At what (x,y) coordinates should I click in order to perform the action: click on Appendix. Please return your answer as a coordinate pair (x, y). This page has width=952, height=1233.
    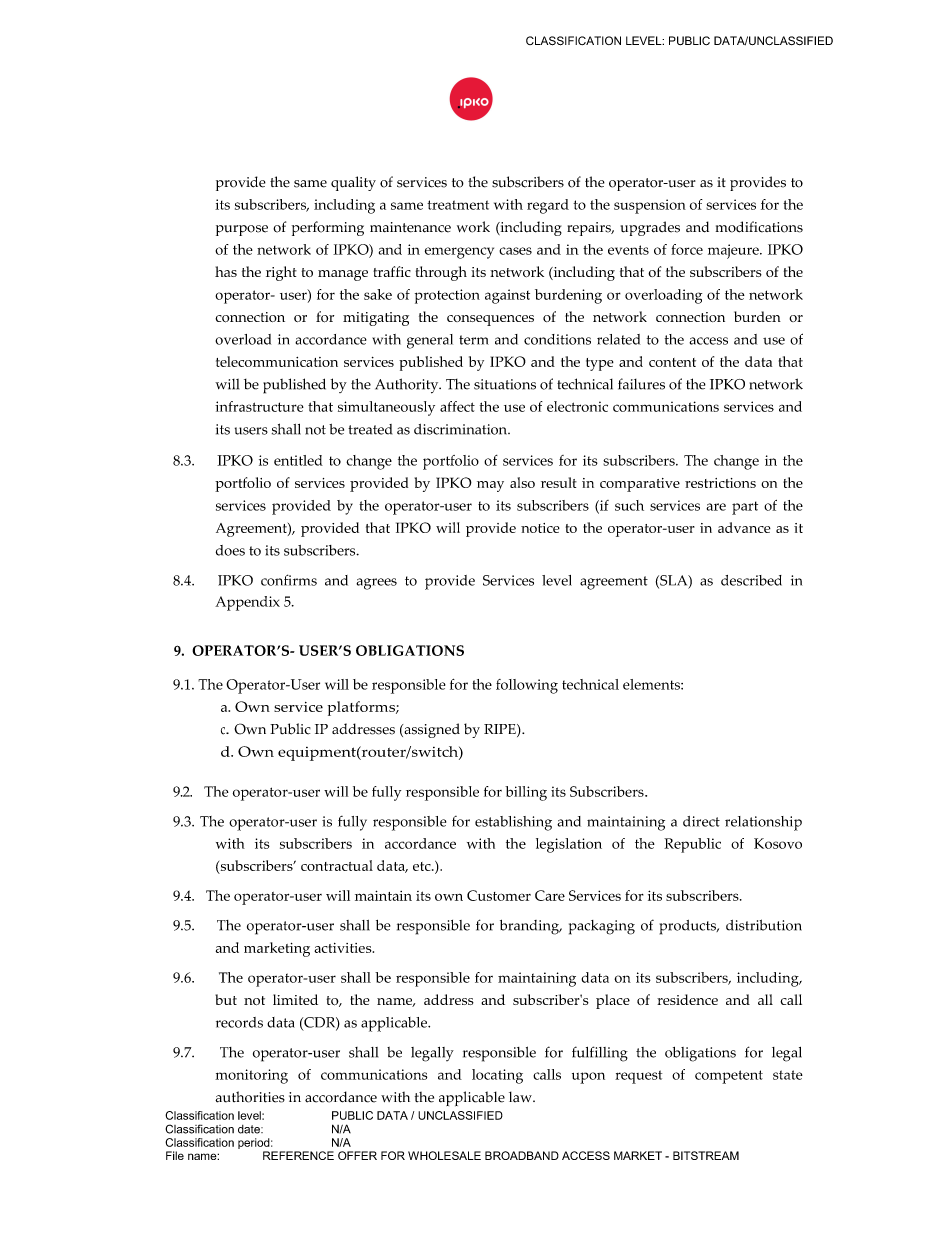
    Looking at the image, I should click on (247, 603).
